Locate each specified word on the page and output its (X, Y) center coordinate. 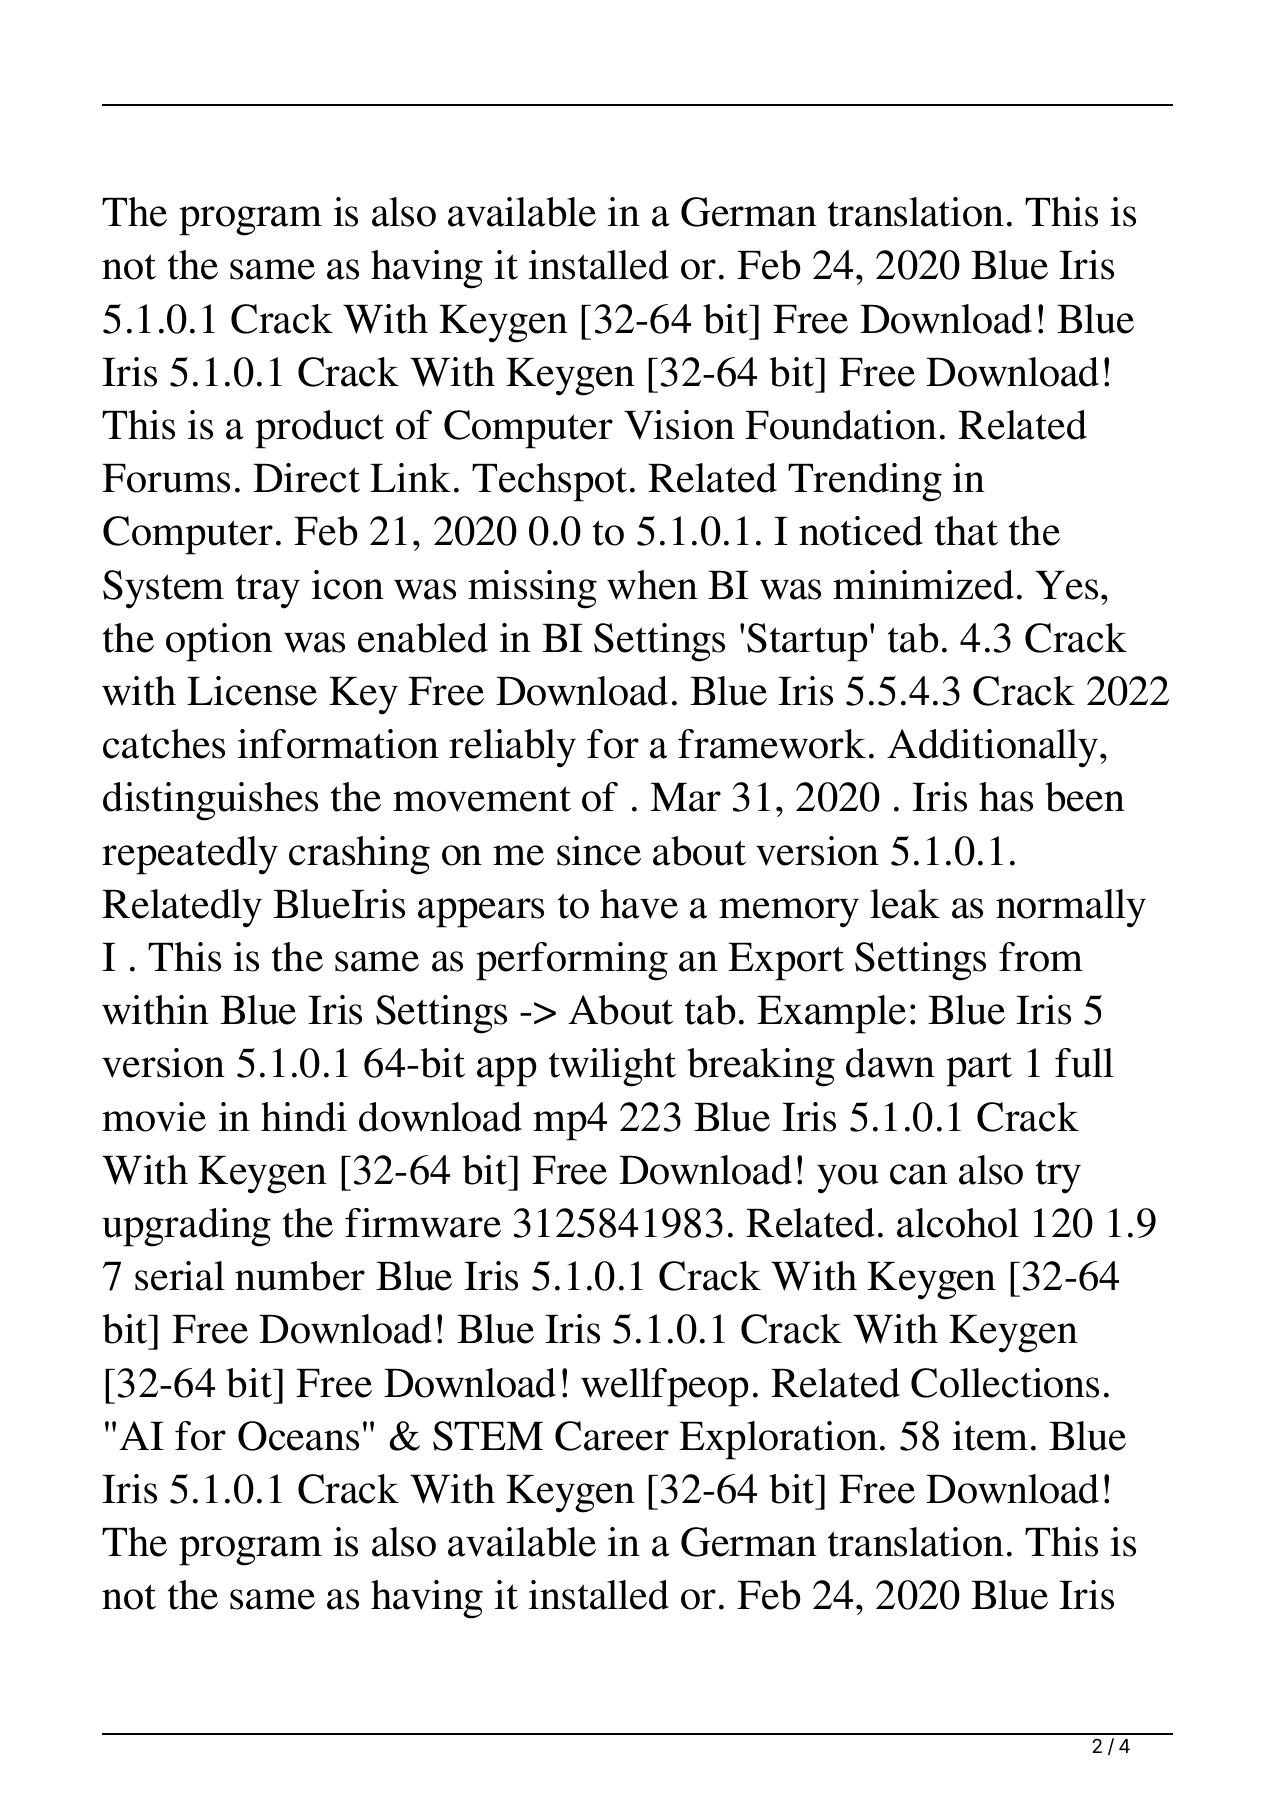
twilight (612, 1067)
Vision (679, 425)
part (979, 1069)
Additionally (994, 748)
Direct (306, 478)
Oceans (298, 1436)
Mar (685, 797)
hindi (304, 1117)
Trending (865, 482)
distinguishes (210, 801)
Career (612, 1436)
